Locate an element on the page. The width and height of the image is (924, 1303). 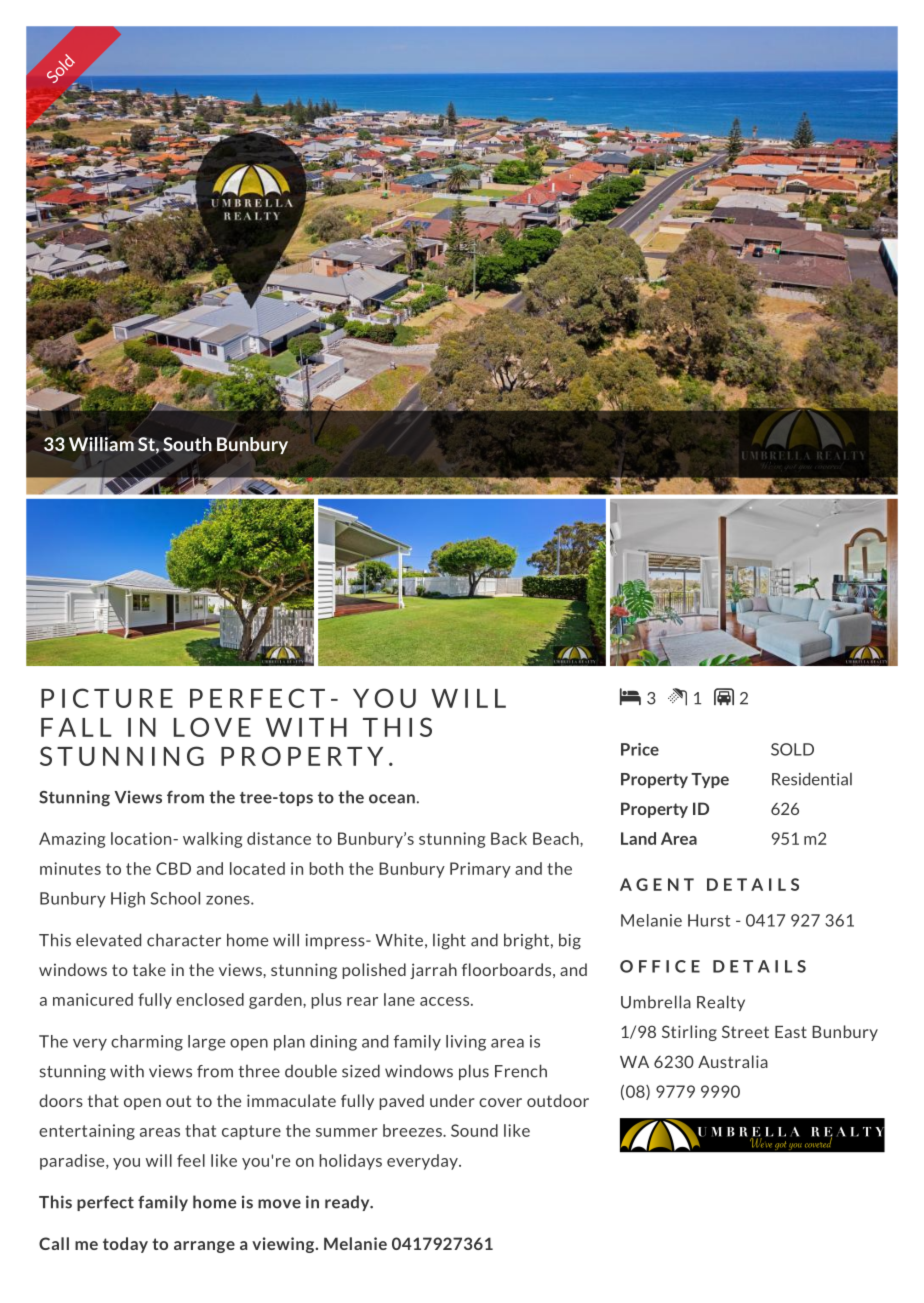
High is located at coordinates (128, 900).
